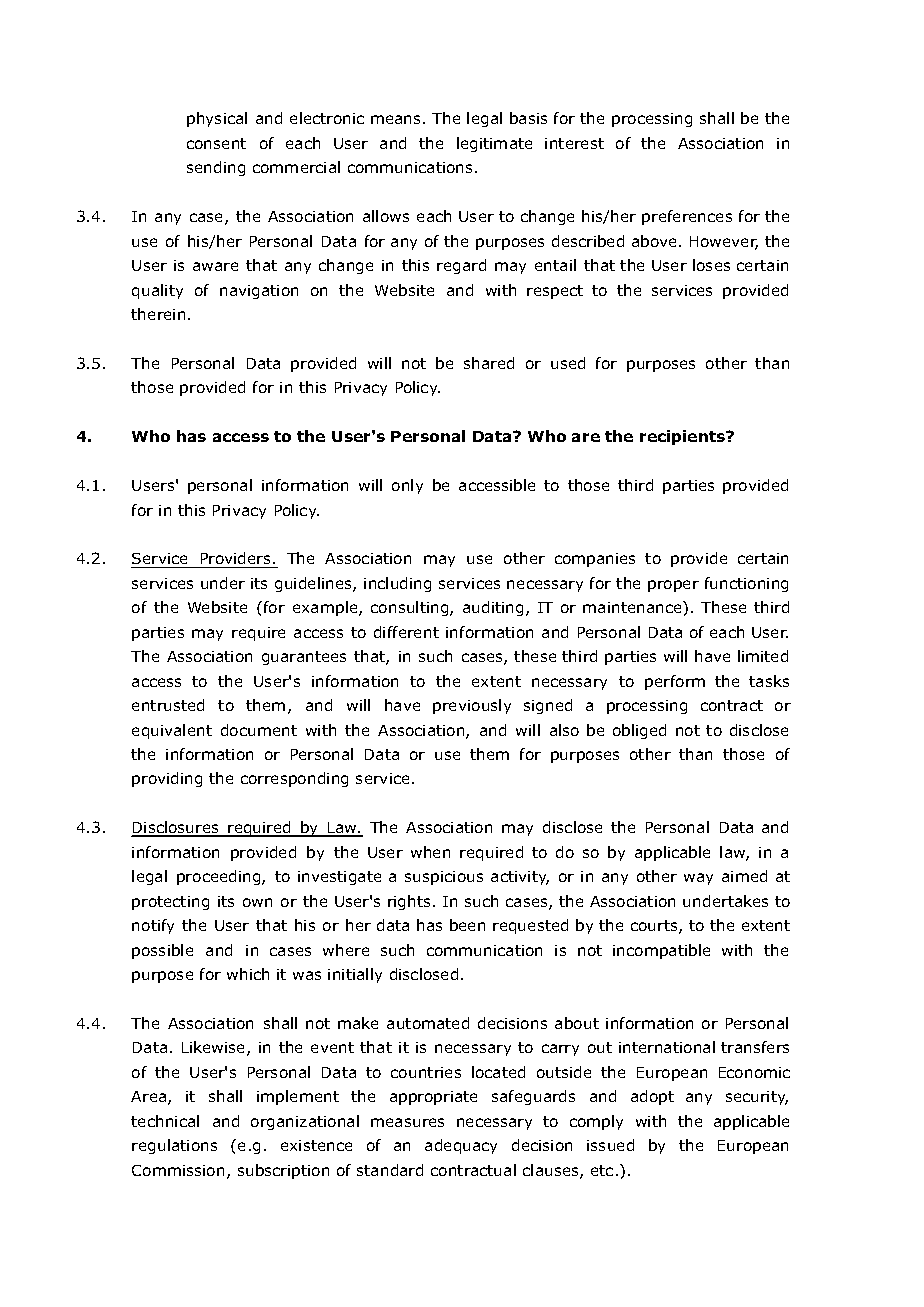 This screenshot has height=1307, width=924. Describe the element at coordinates (675, 682) in the screenshot. I see `perform` at that location.
